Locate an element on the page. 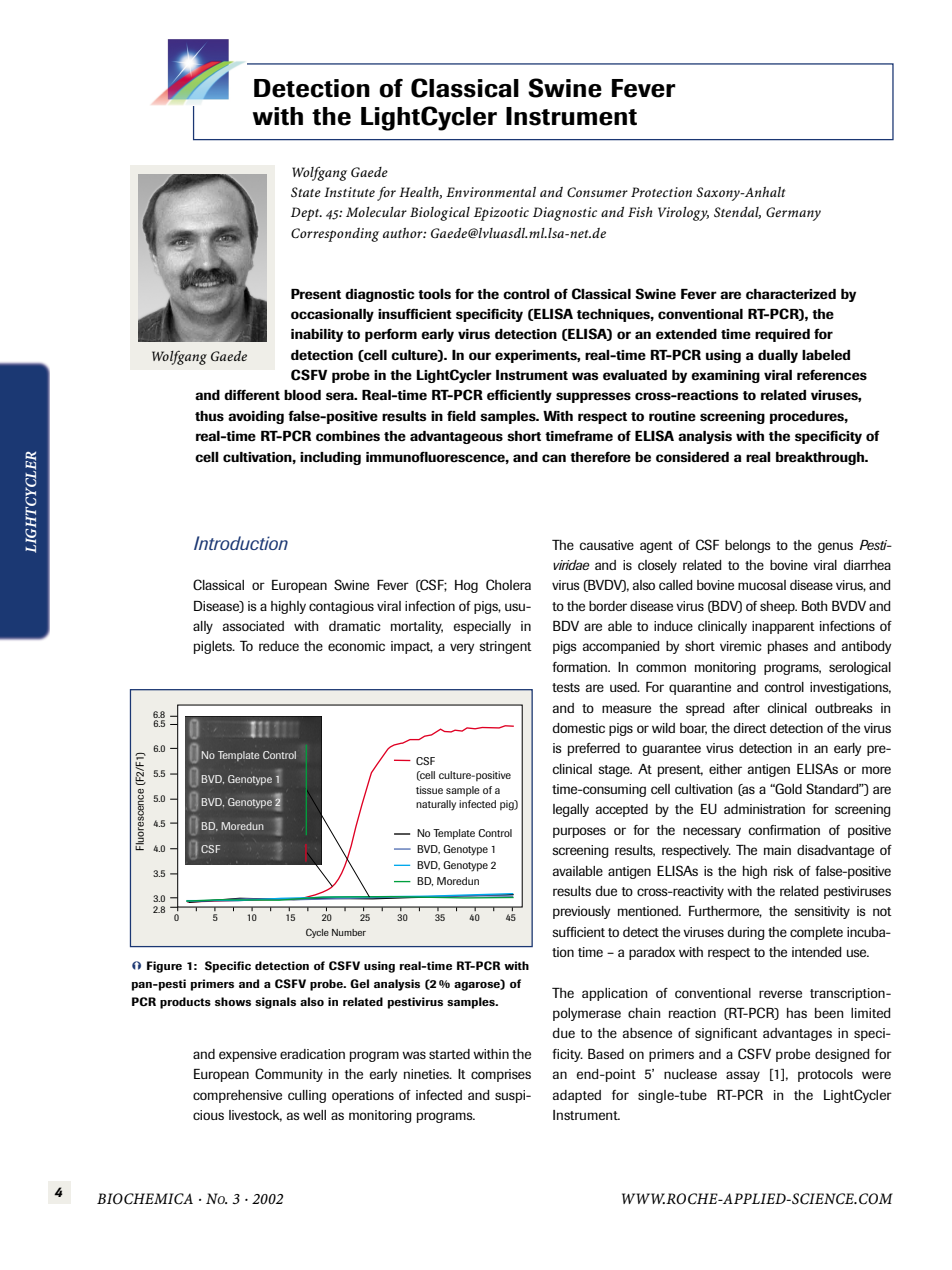  purposes is located at coordinates (579, 832).
